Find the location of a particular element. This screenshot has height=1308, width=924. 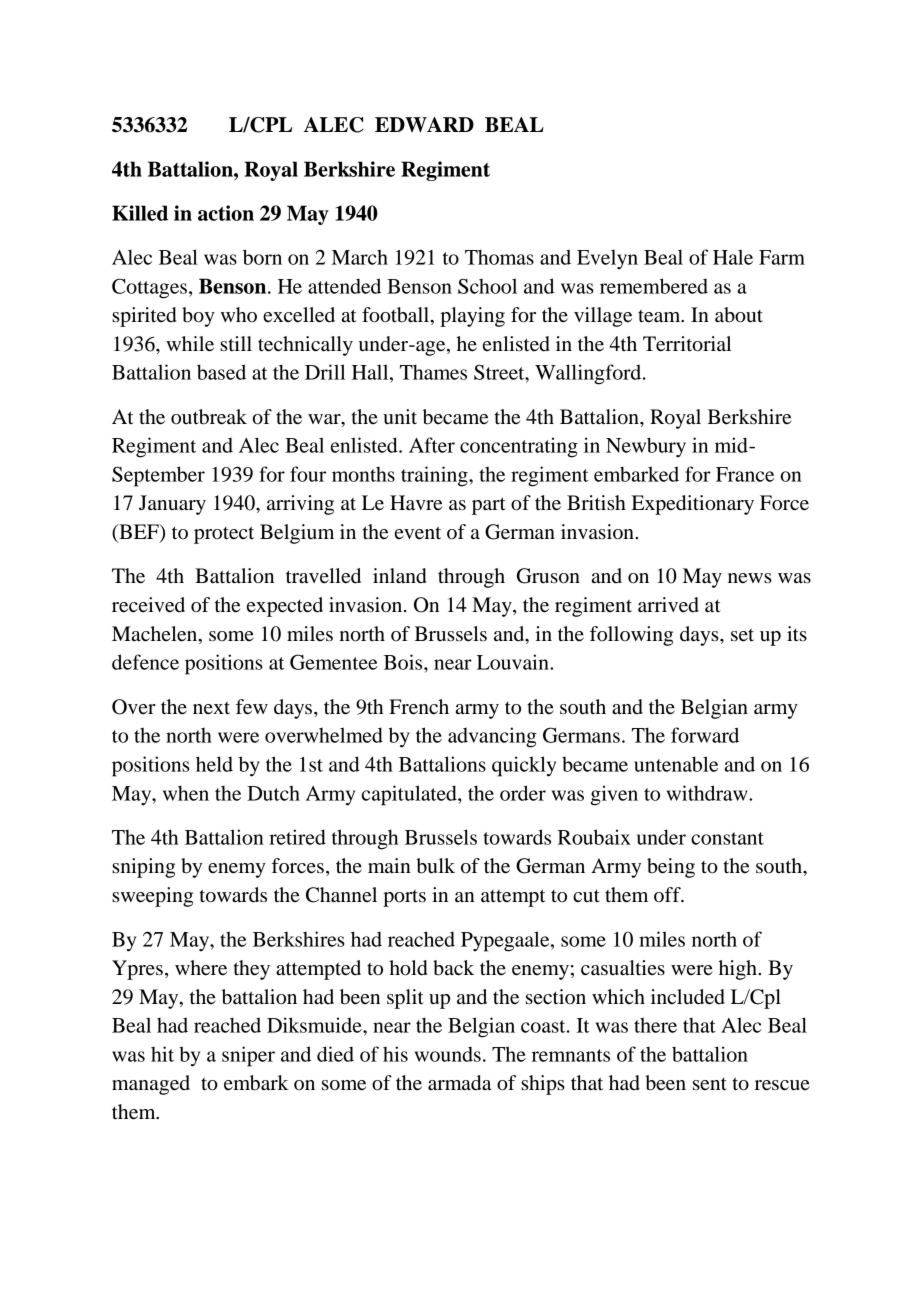

Hale is located at coordinates (733, 257).
